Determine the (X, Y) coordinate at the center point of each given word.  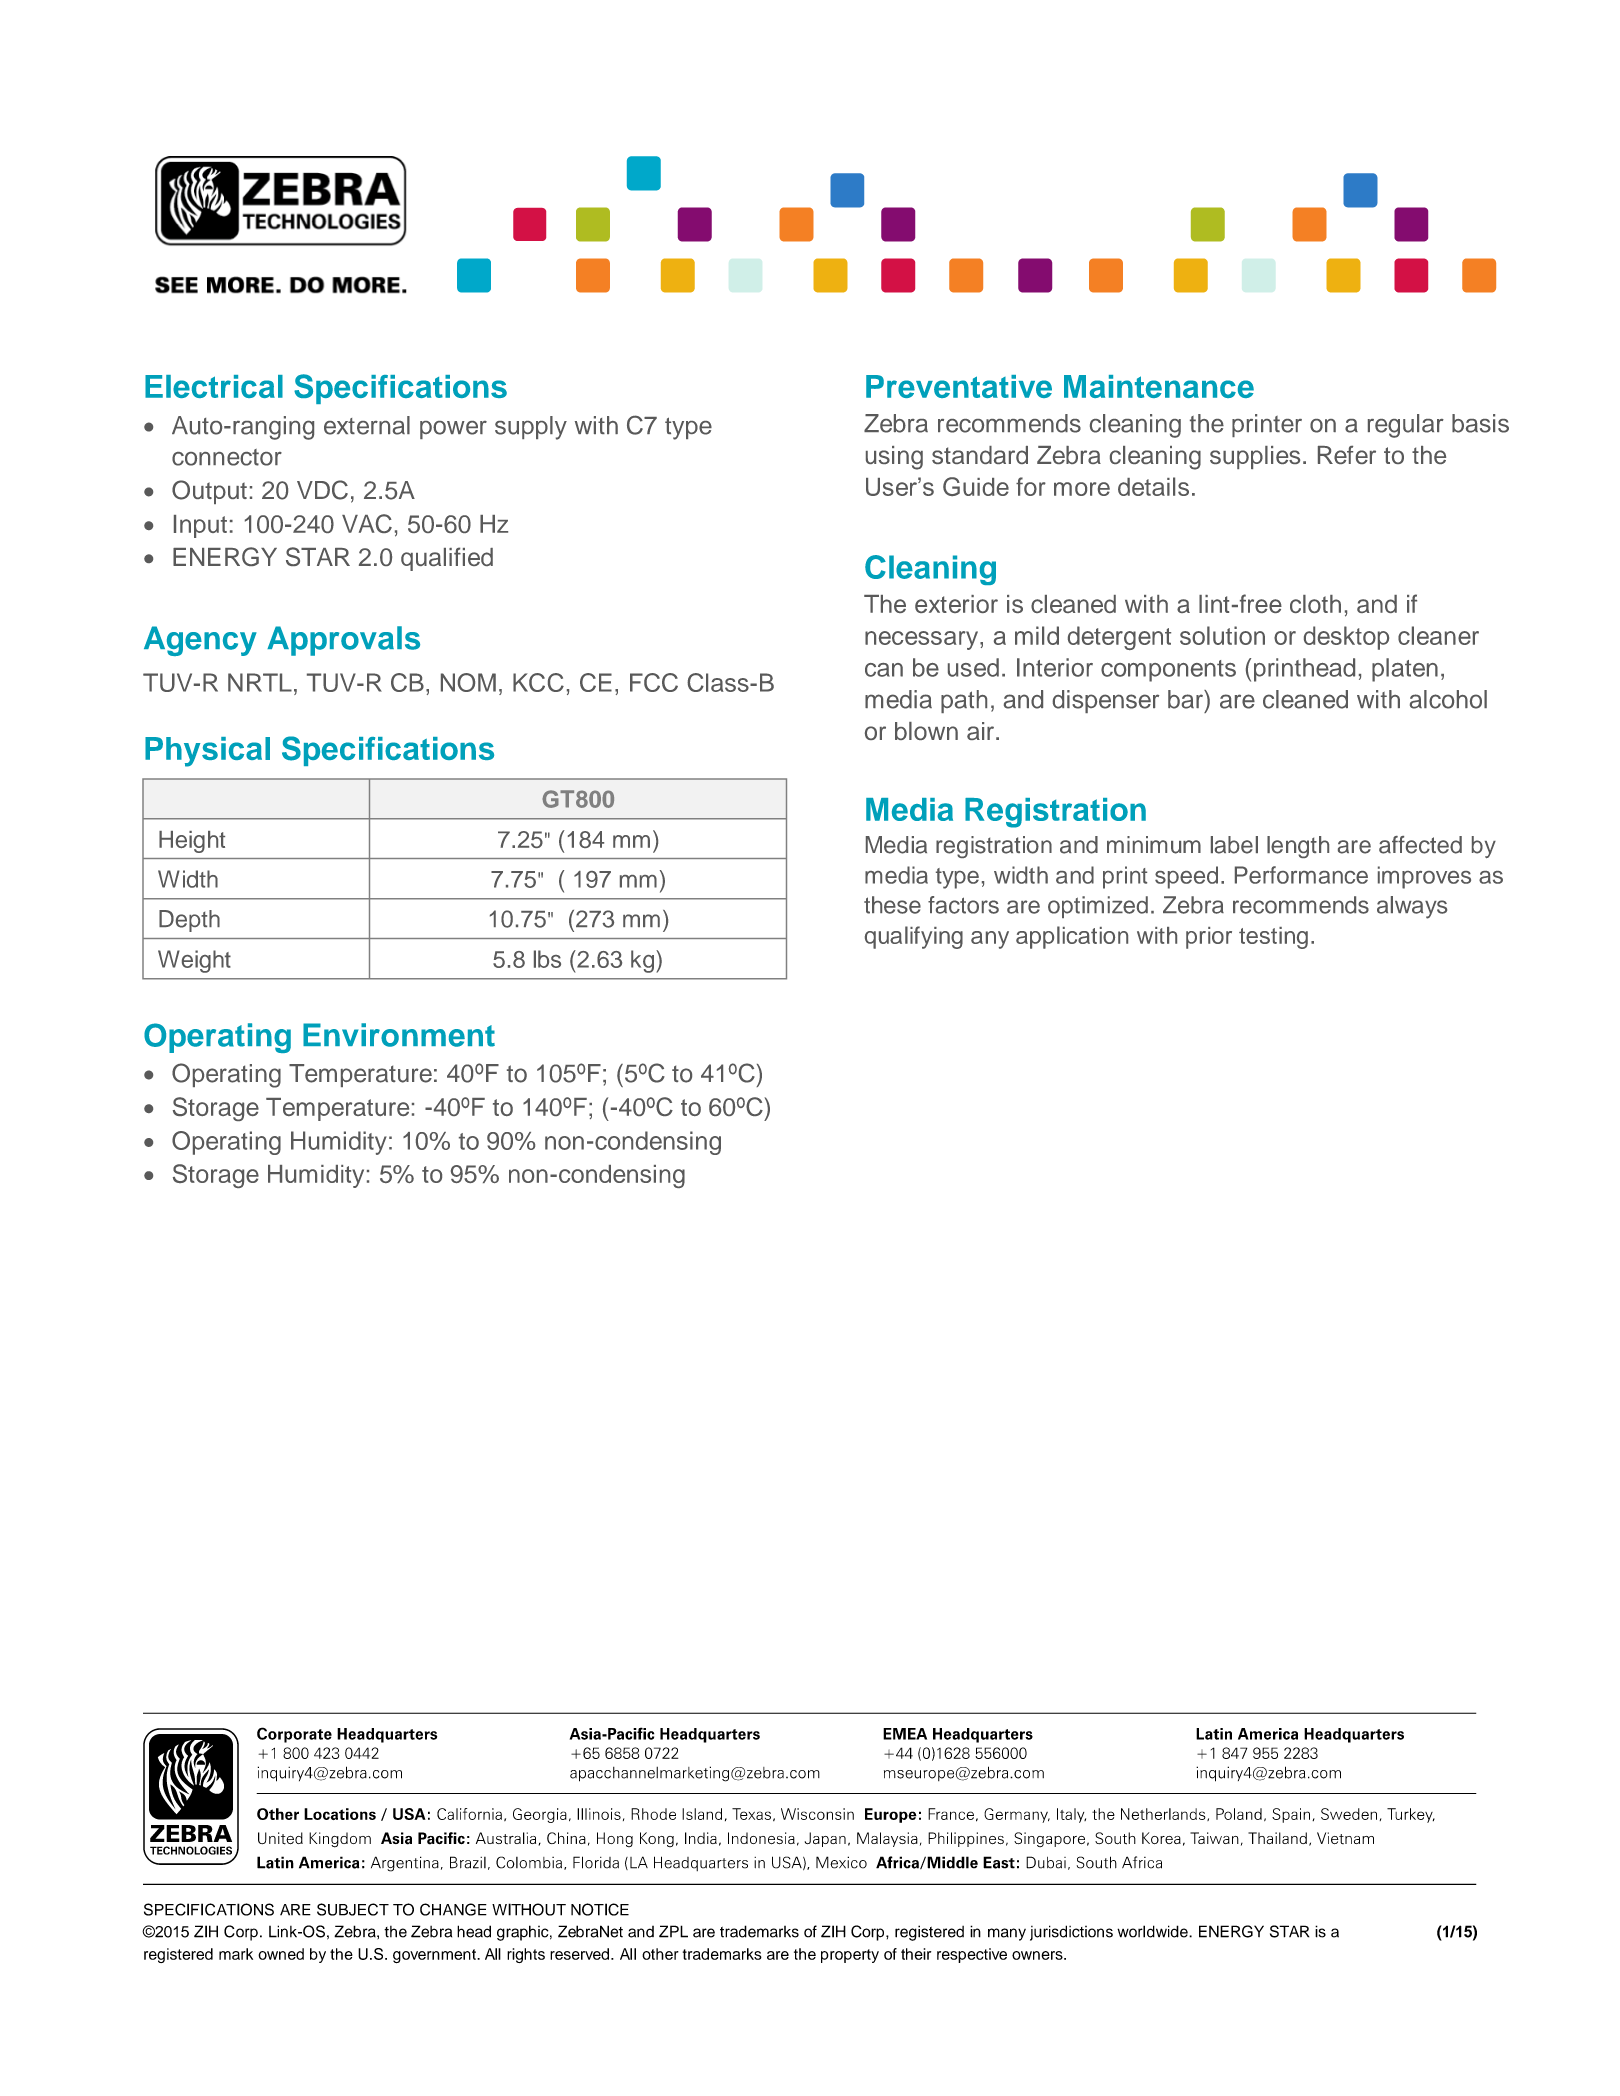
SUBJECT (353, 1909)
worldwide (1153, 1931)
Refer (1347, 454)
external (367, 425)
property (850, 1956)
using (894, 458)
